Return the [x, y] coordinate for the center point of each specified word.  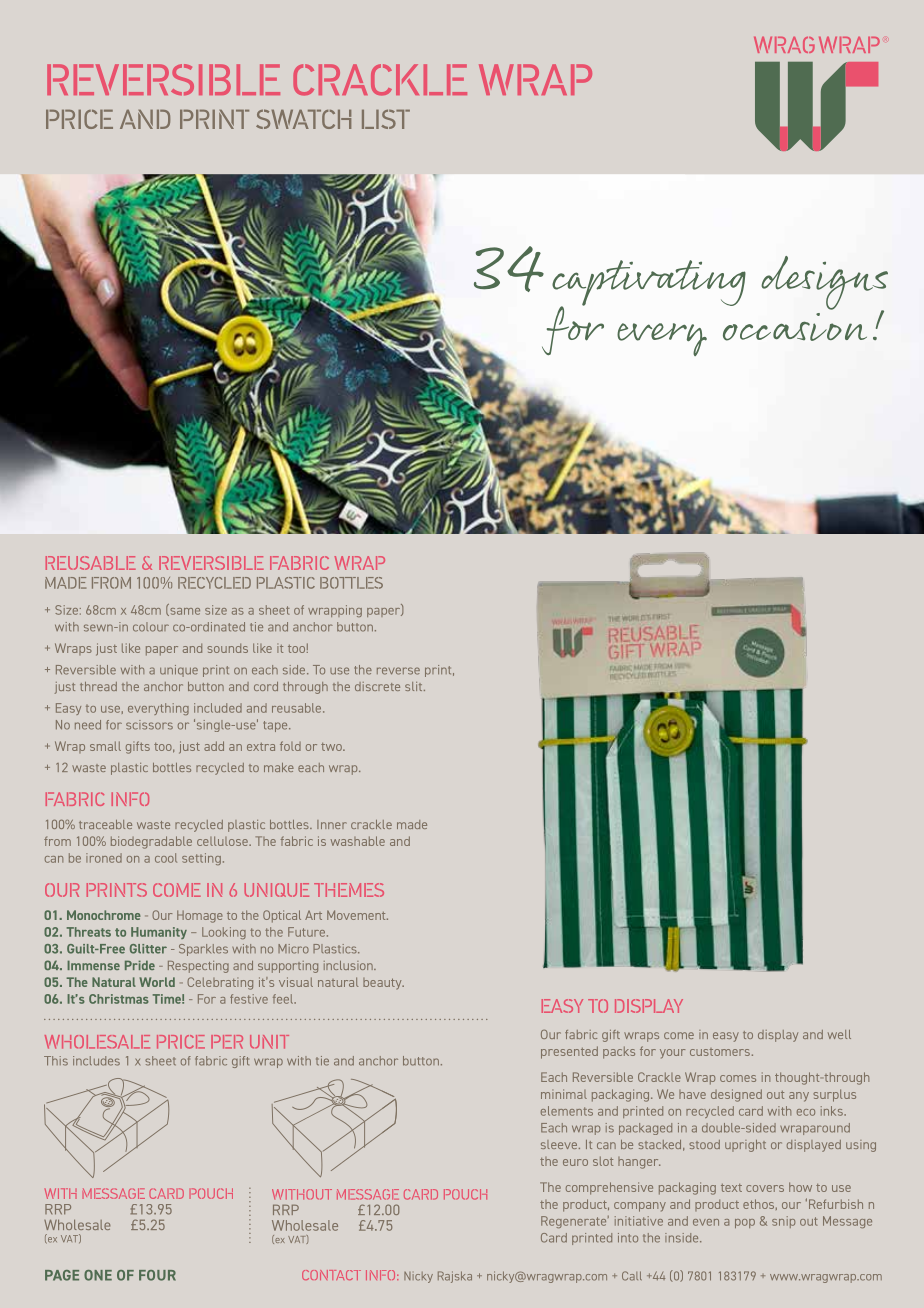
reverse [398, 671]
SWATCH [303, 119]
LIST [386, 119]
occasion [795, 327]
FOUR [157, 1275]
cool [166, 858]
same [184, 612]
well [839, 1034]
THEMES [349, 890]
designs [824, 284]
